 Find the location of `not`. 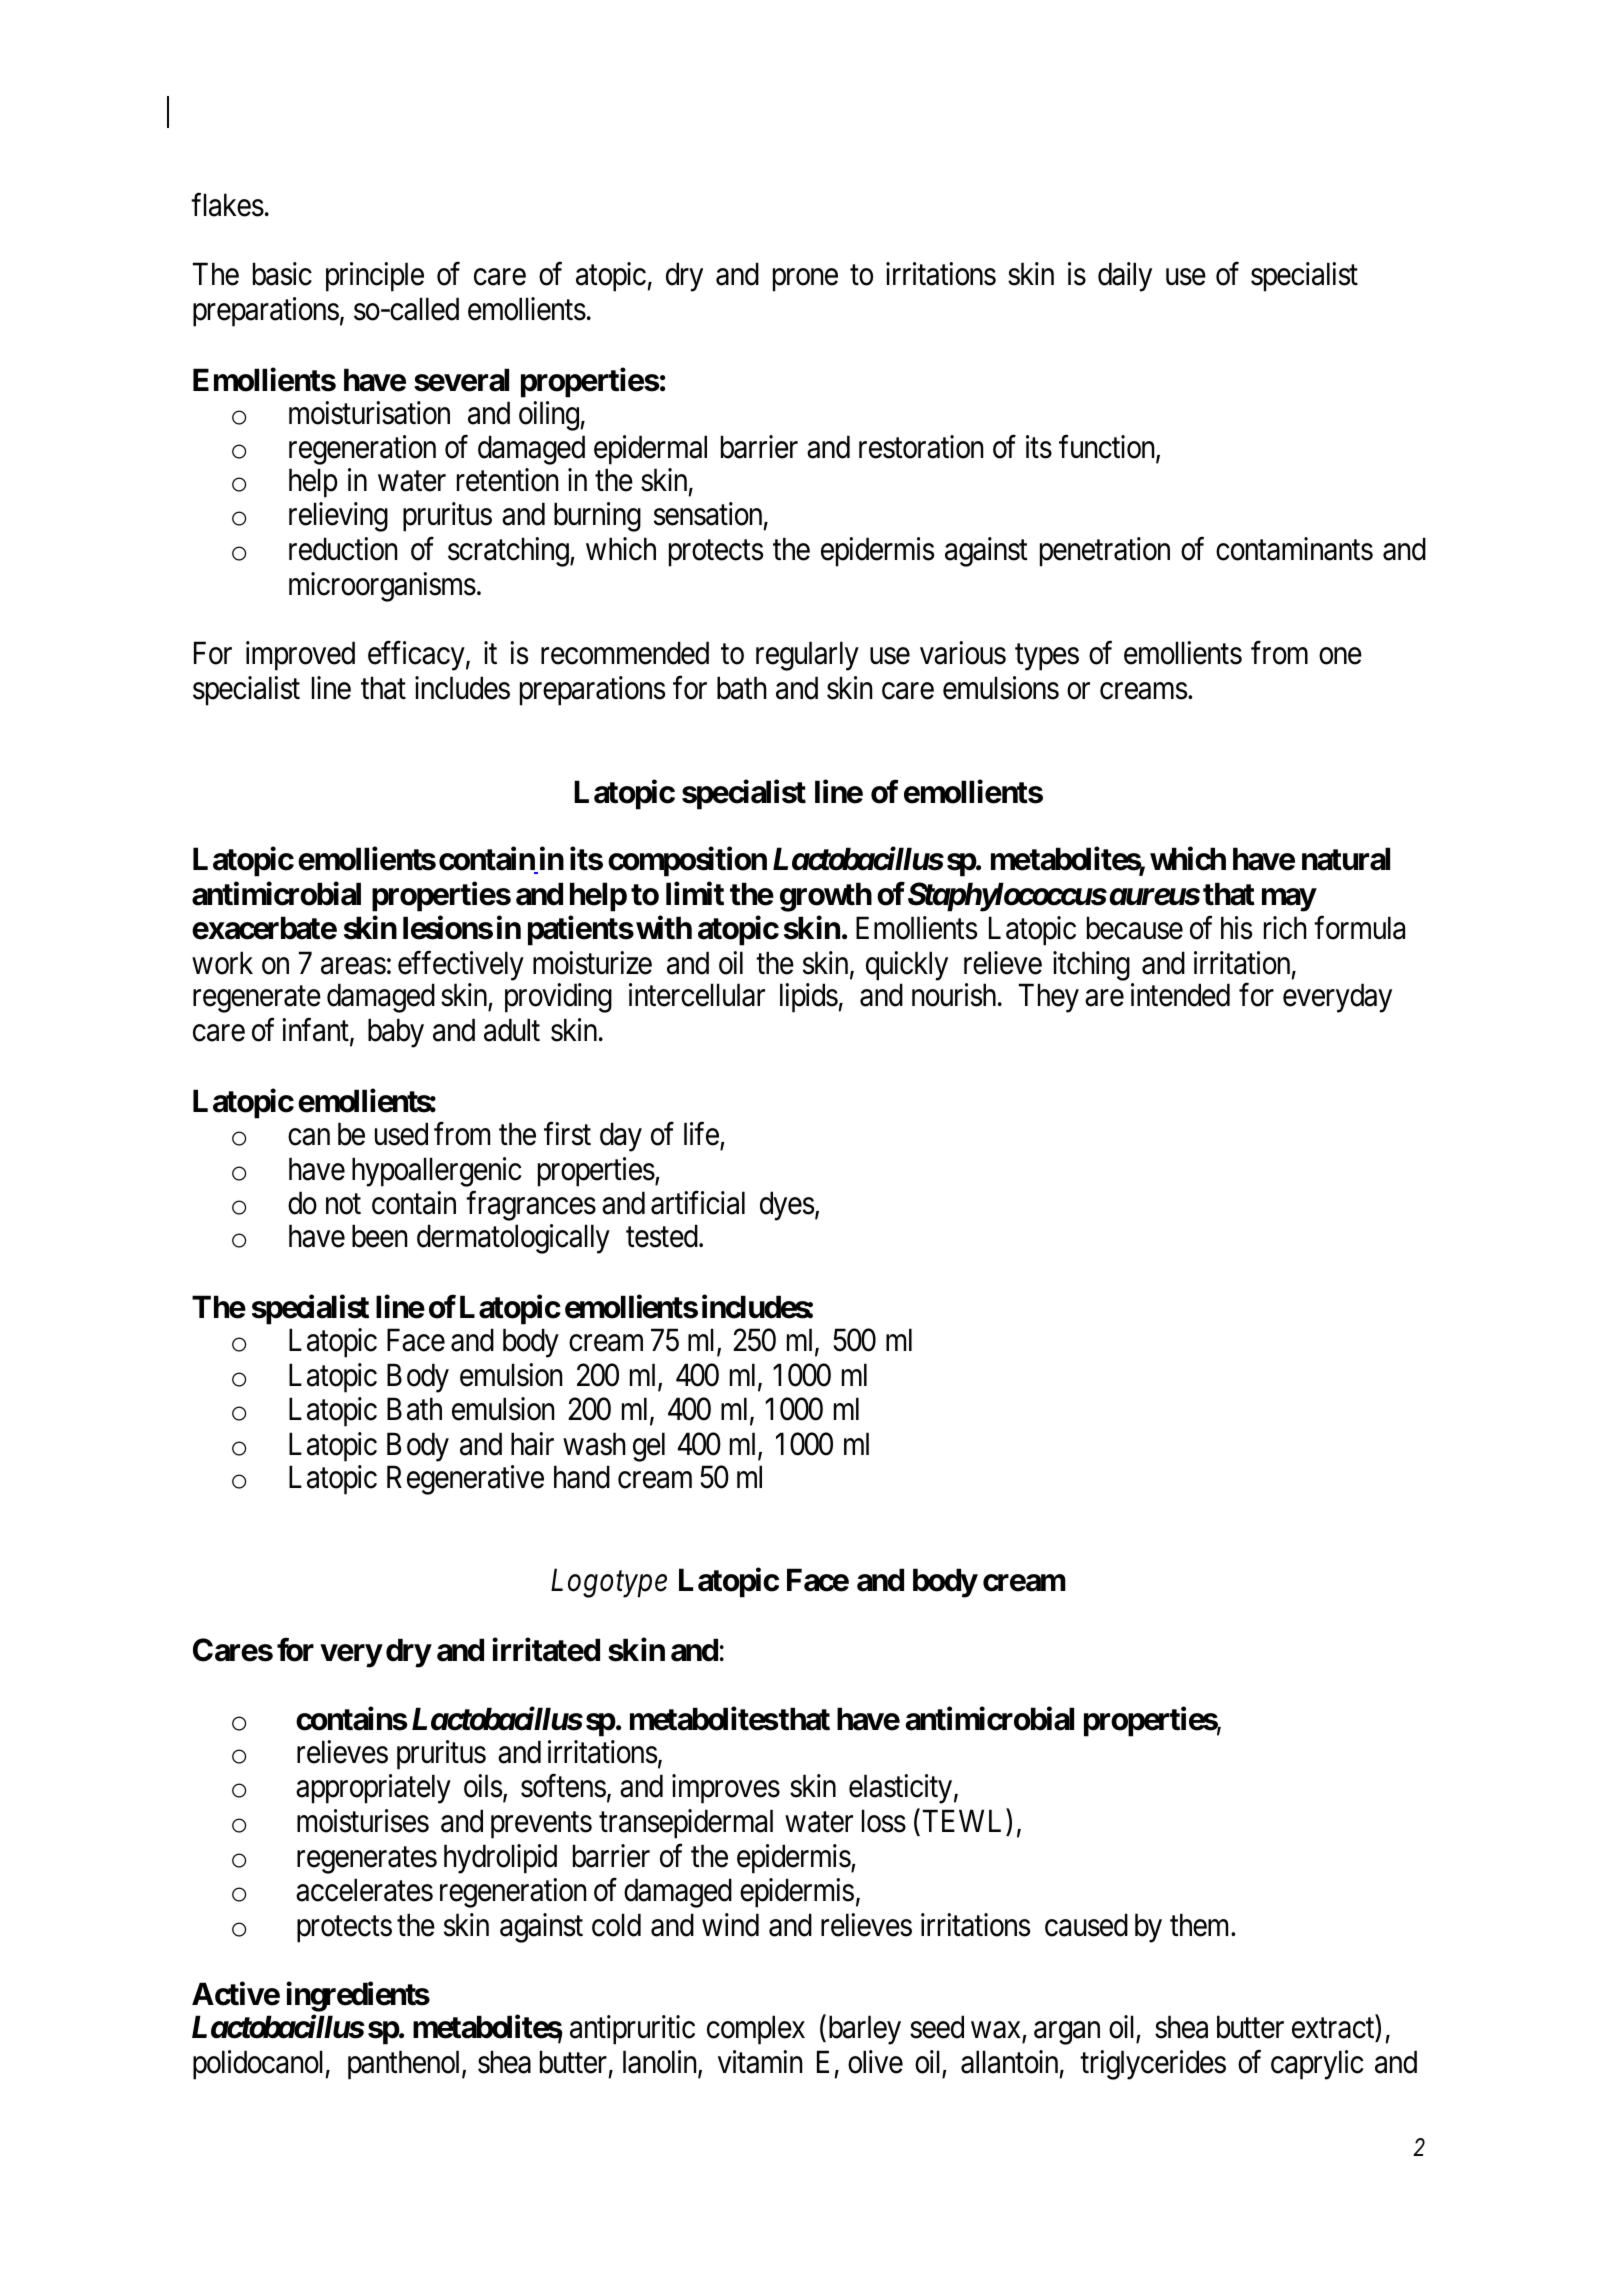

not is located at coordinates (343, 1205).
